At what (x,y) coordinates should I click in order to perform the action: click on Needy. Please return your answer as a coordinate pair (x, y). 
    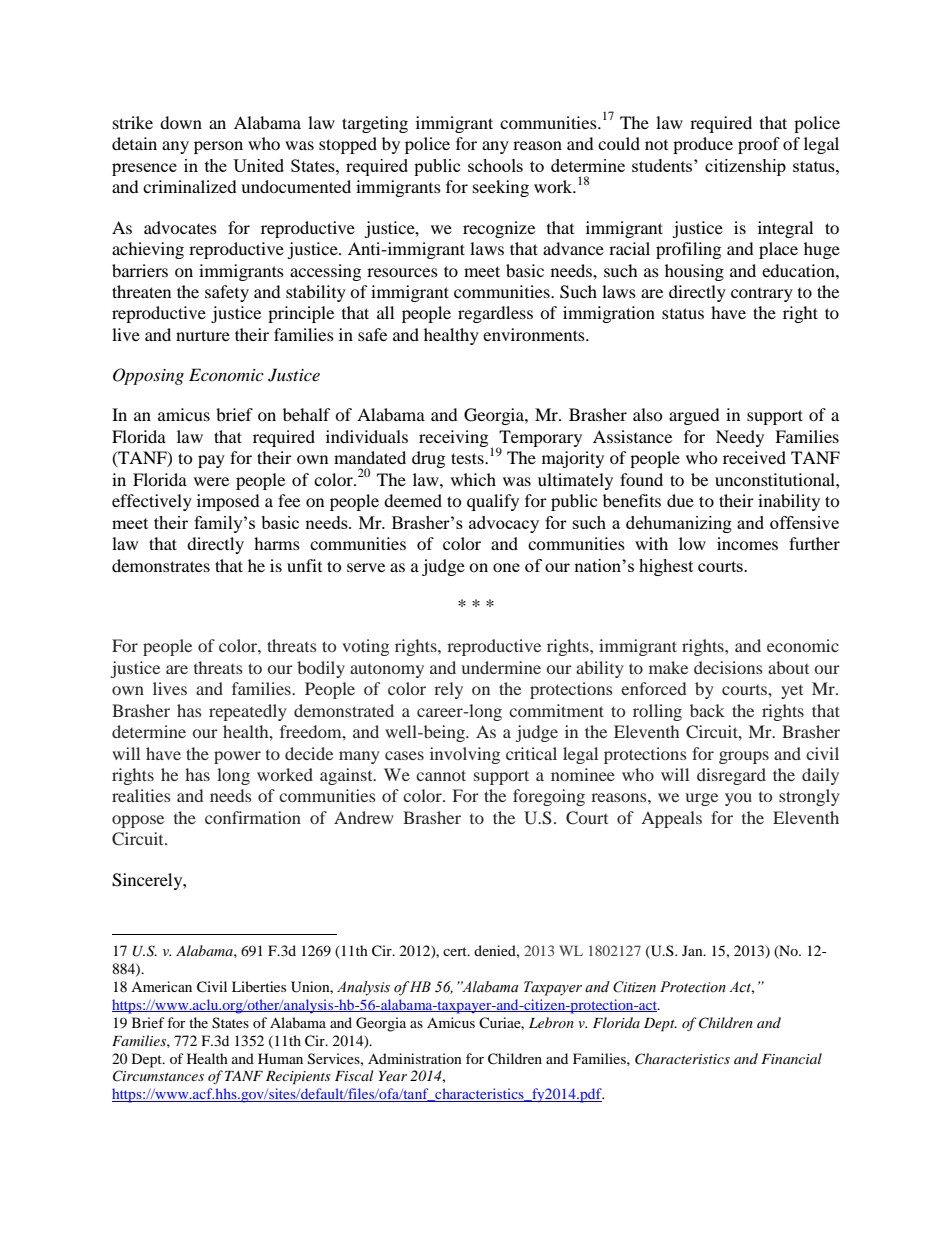
    Looking at the image, I should click on (740, 438).
